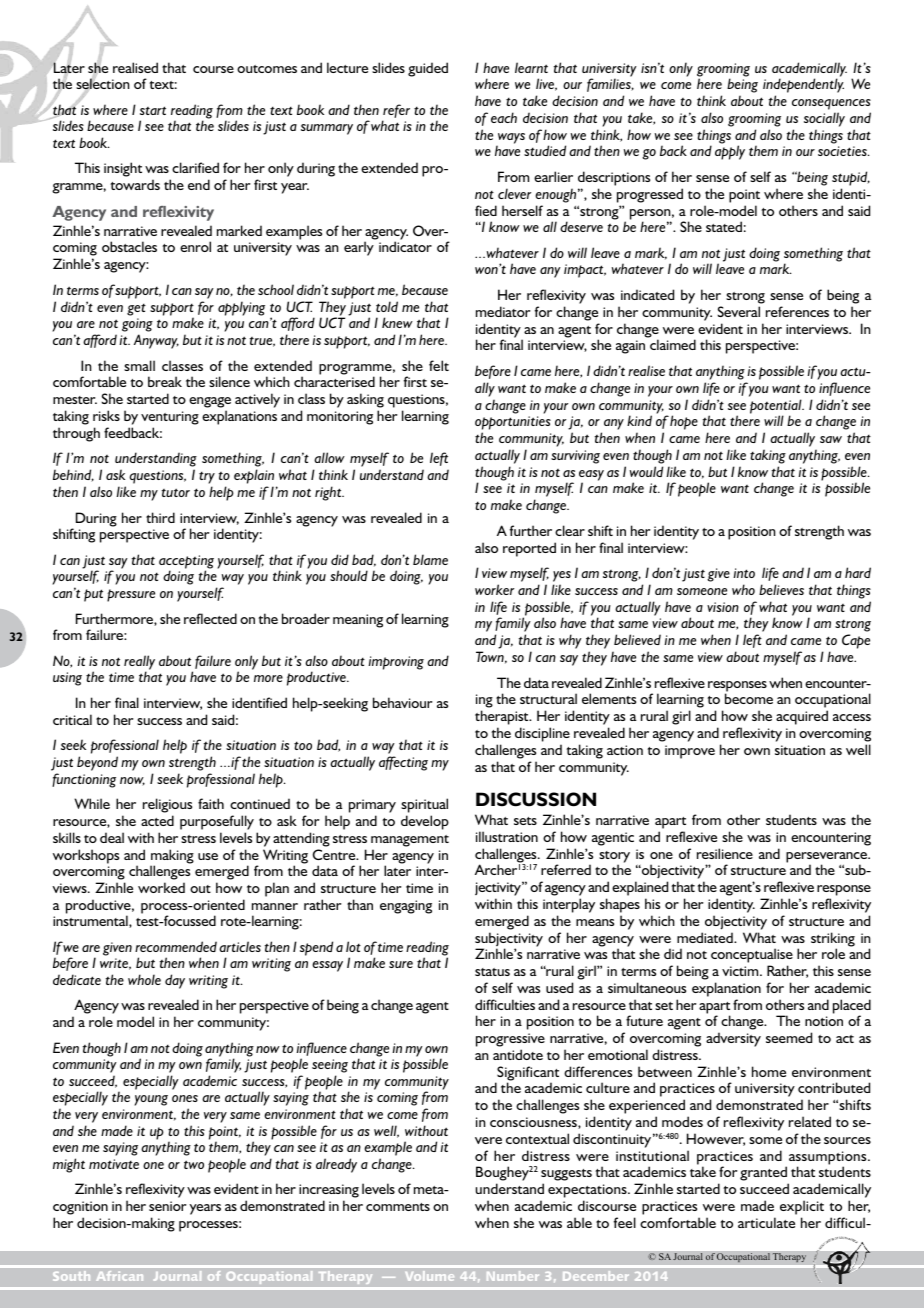 Image resolution: width=924 pixels, height=1308 pixels. What do you see at coordinates (803, 87) in the page?
I see `independently` at bounding box center [803, 87].
